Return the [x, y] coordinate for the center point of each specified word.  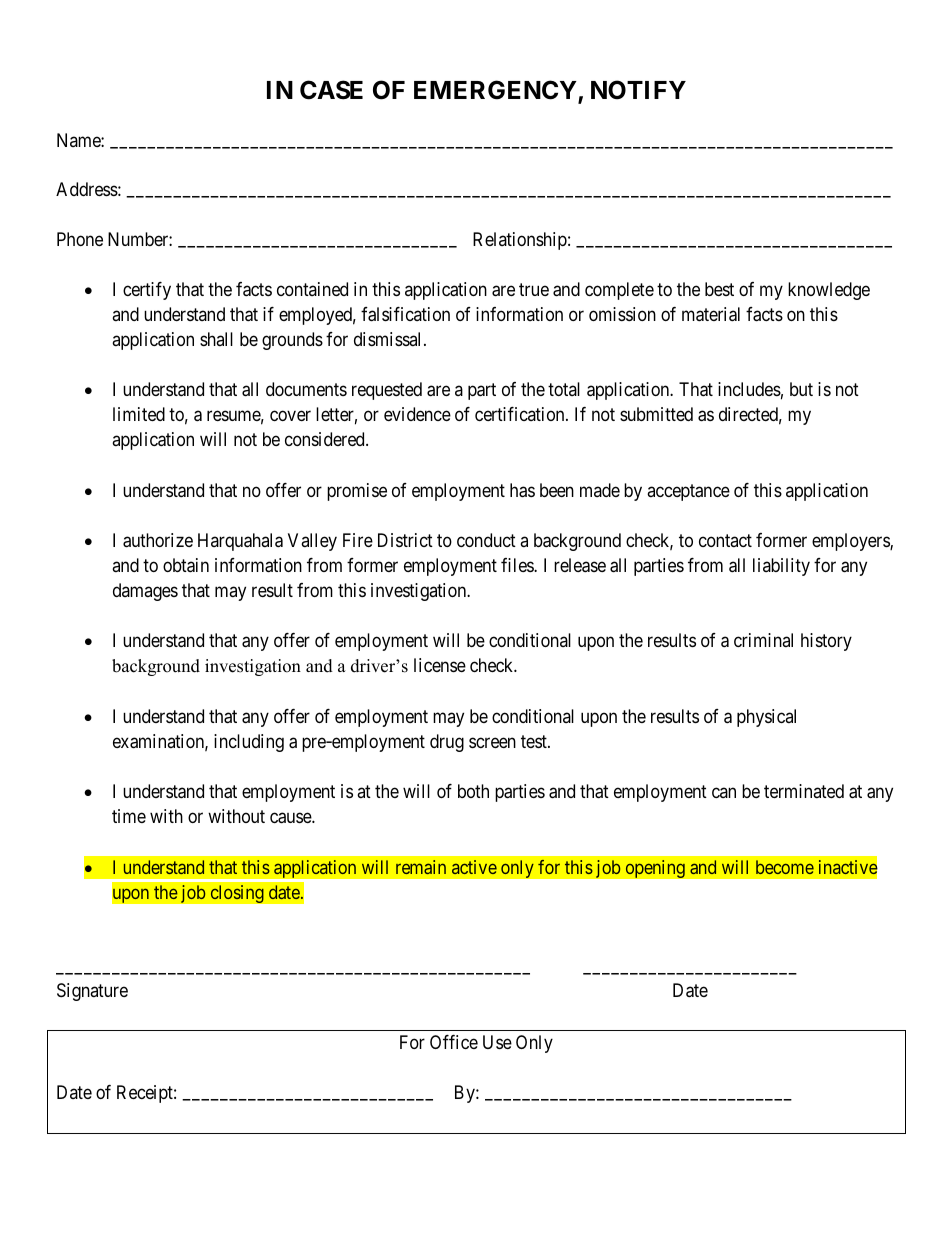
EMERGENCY [496, 91]
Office [454, 1042]
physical [766, 718]
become [785, 867]
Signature [92, 992]
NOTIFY [638, 90]
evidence [417, 414]
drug [447, 743]
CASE [331, 90]
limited [139, 414]
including [249, 743]
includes [749, 389]
